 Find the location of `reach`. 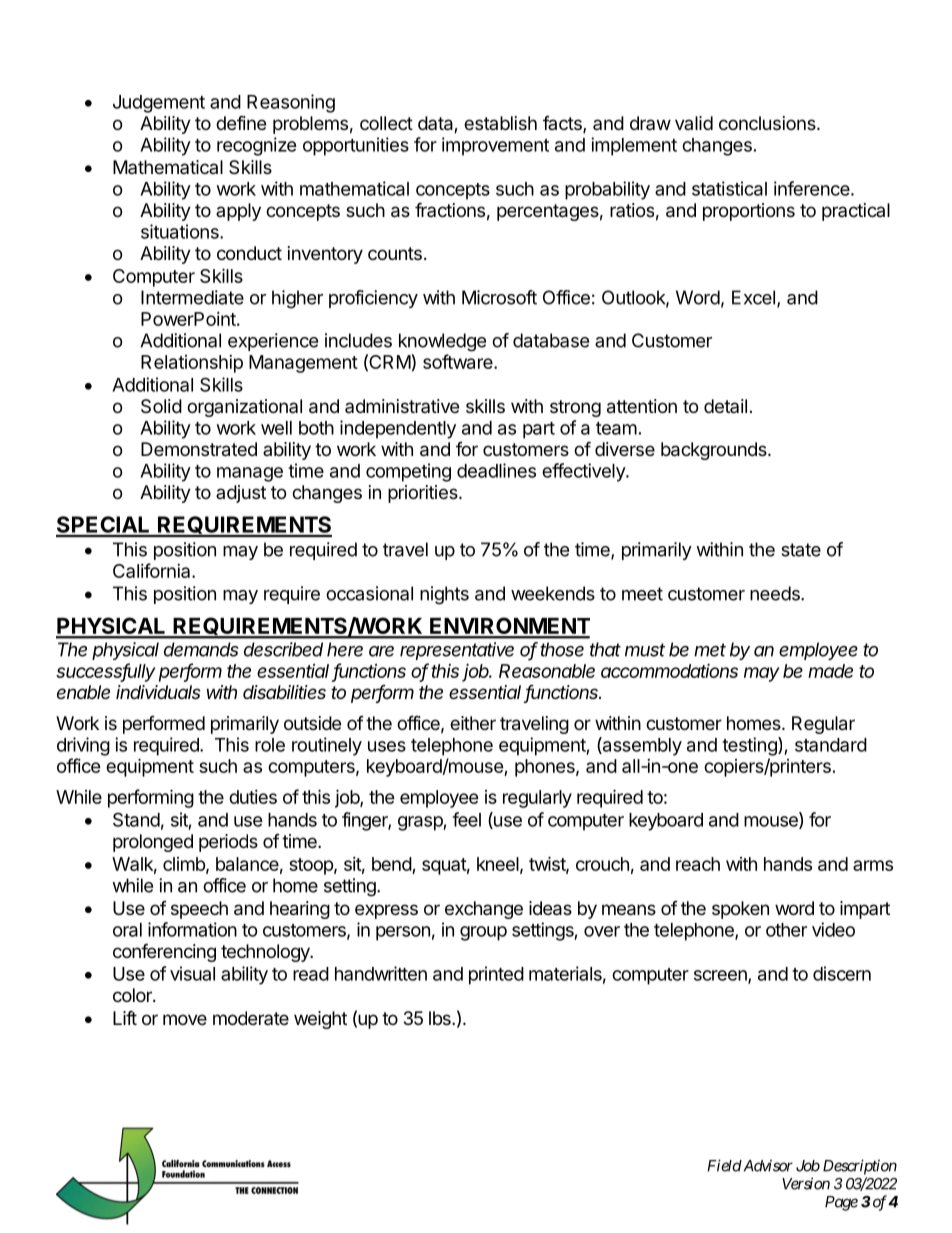

reach is located at coordinates (698, 864).
